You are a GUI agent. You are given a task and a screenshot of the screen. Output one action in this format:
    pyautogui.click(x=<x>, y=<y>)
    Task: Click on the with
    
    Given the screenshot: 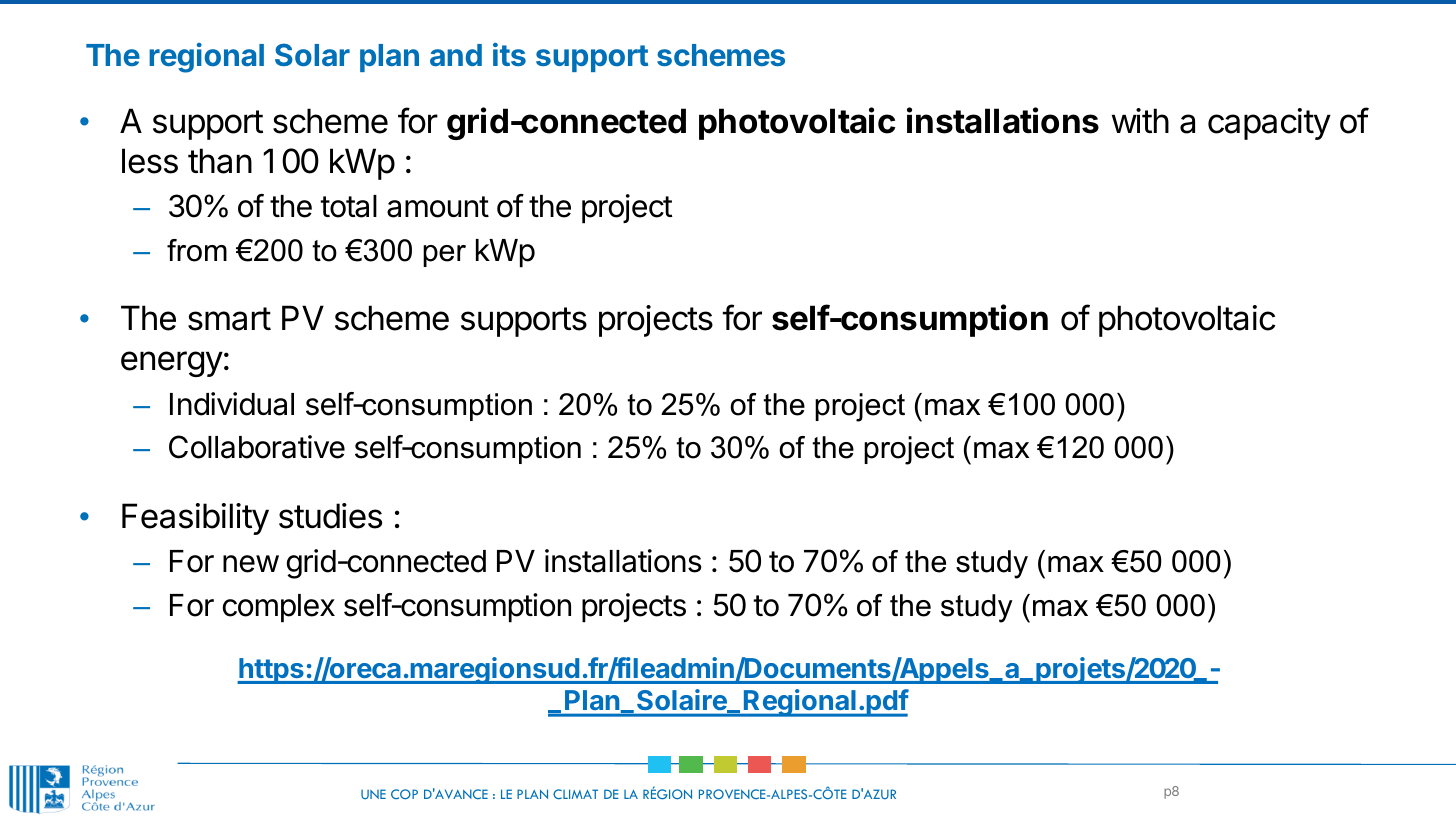 What is the action you would take?
    pyautogui.click(x=1140, y=120)
